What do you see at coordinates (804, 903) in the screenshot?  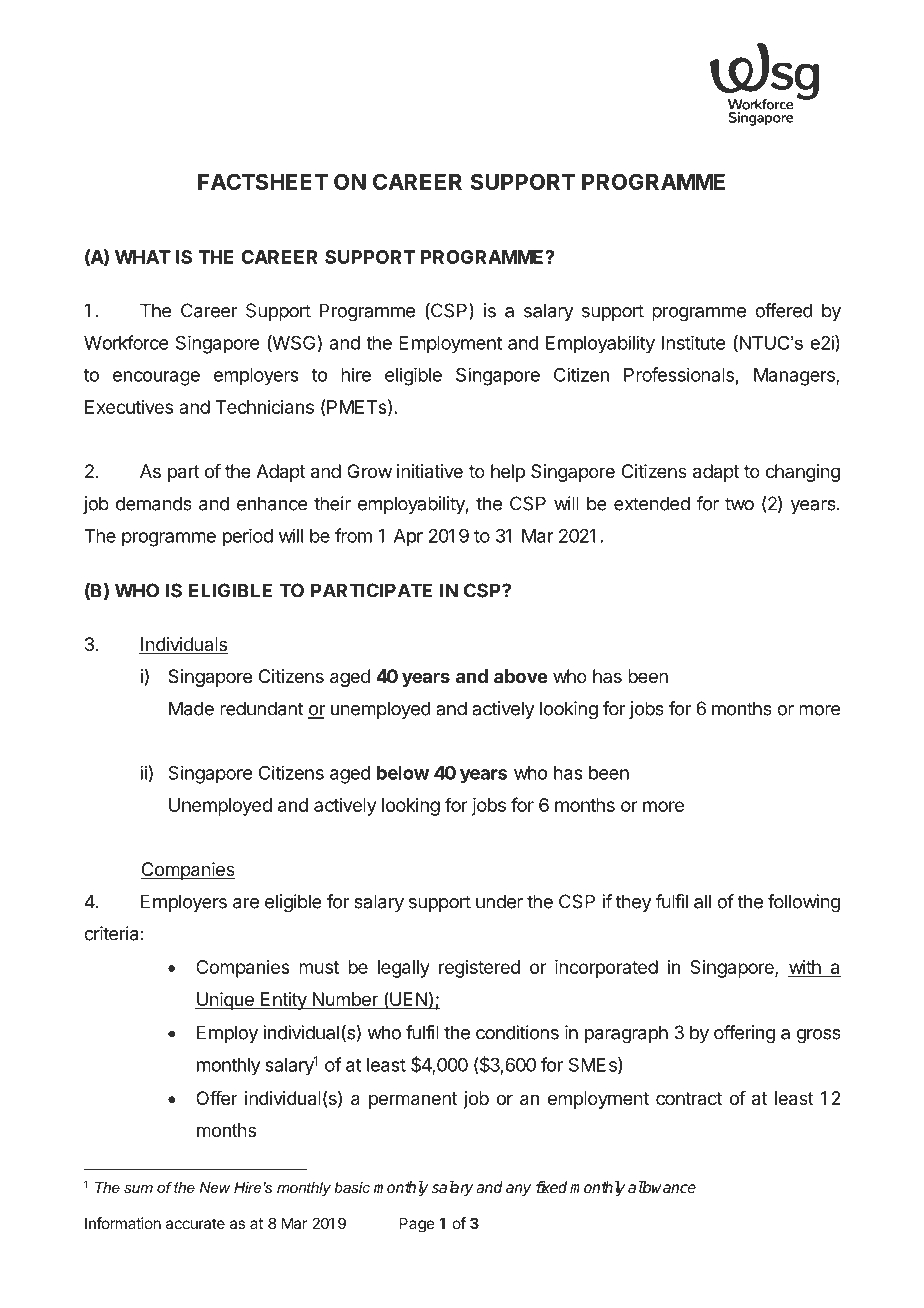 I see `following` at bounding box center [804, 903].
